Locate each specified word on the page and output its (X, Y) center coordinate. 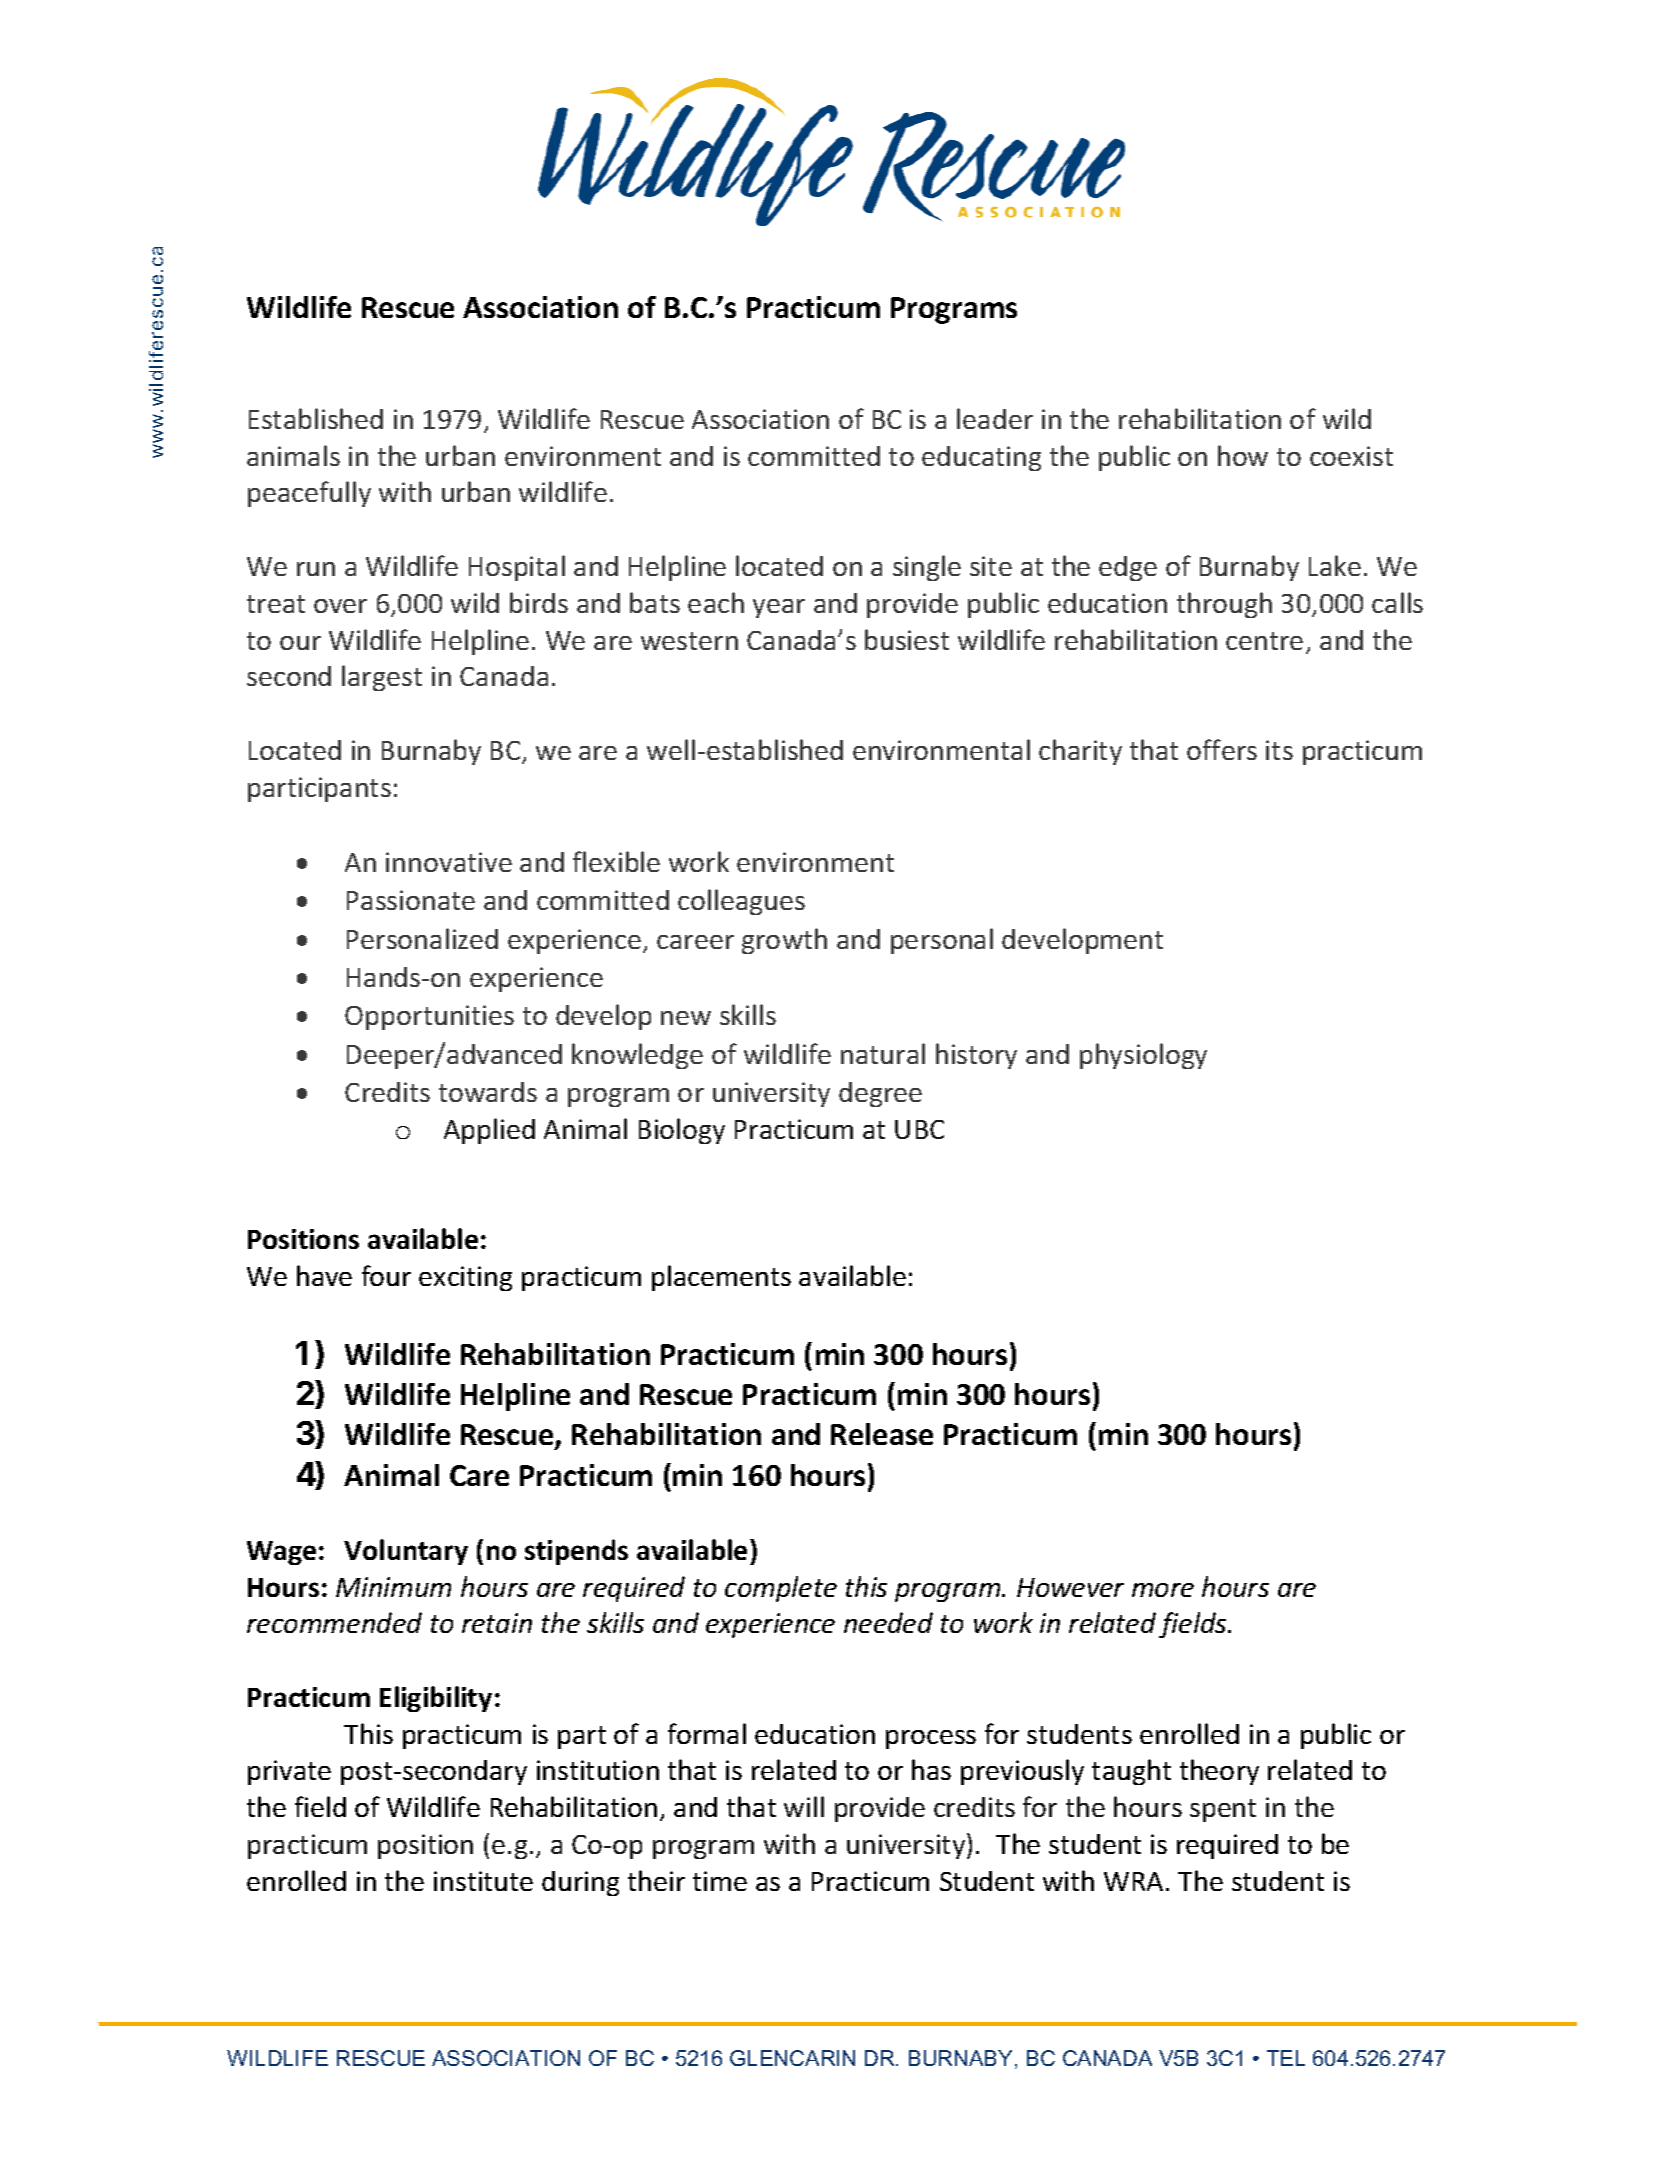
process (931, 1739)
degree (880, 1094)
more (1163, 1590)
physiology (1143, 1056)
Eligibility (436, 1699)
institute (483, 1881)
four (386, 1275)
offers (1222, 749)
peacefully (309, 494)
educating (981, 458)
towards (488, 1092)
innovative (449, 862)
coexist (1351, 456)
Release (882, 1434)
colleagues (741, 902)
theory (1219, 1772)
